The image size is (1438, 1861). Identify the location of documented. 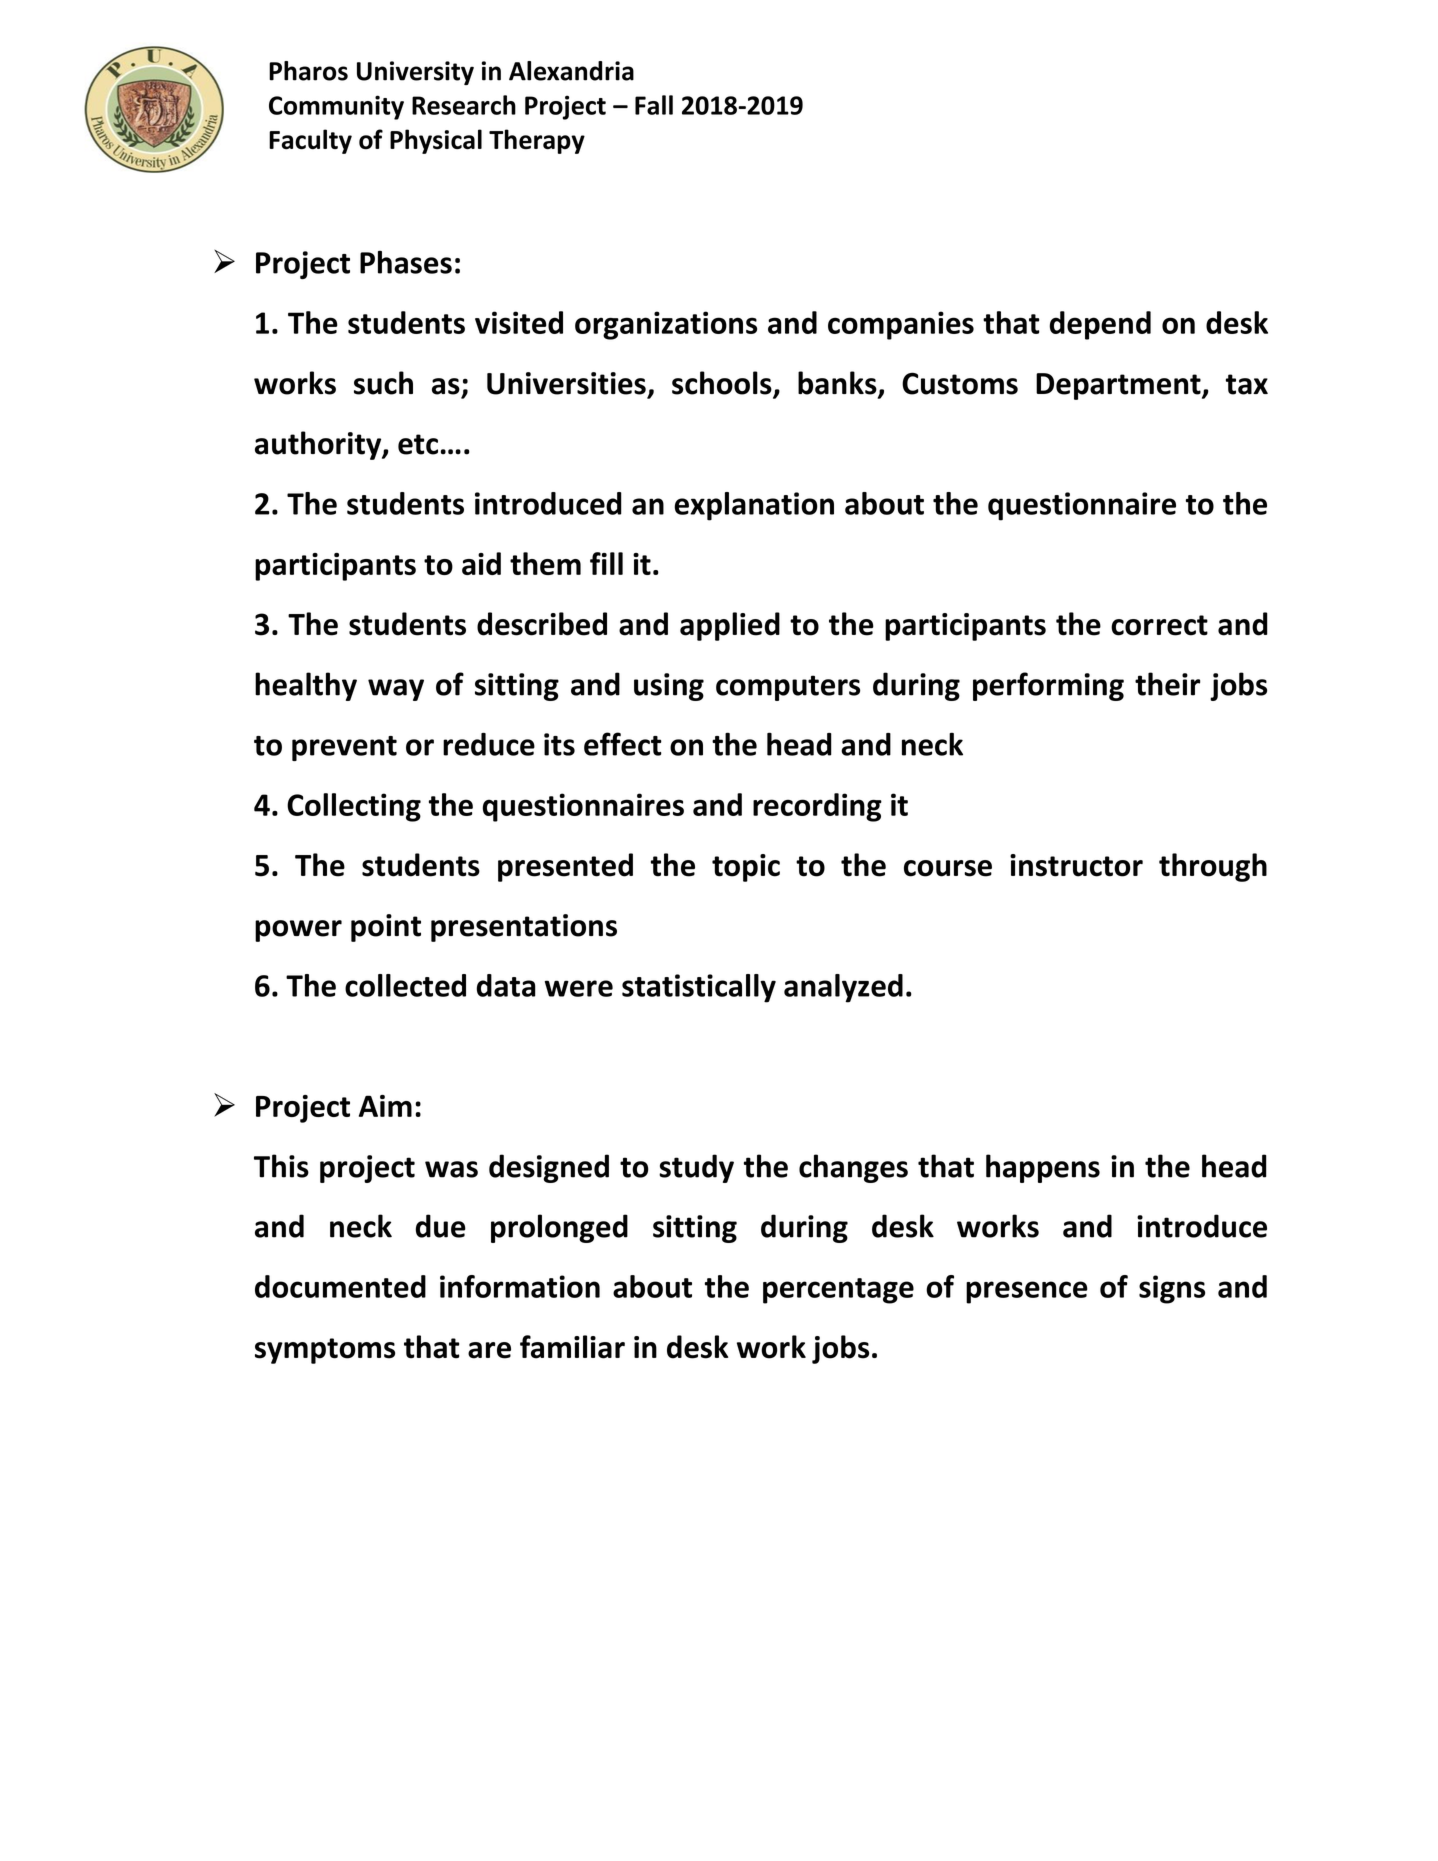
(340, 1286).
